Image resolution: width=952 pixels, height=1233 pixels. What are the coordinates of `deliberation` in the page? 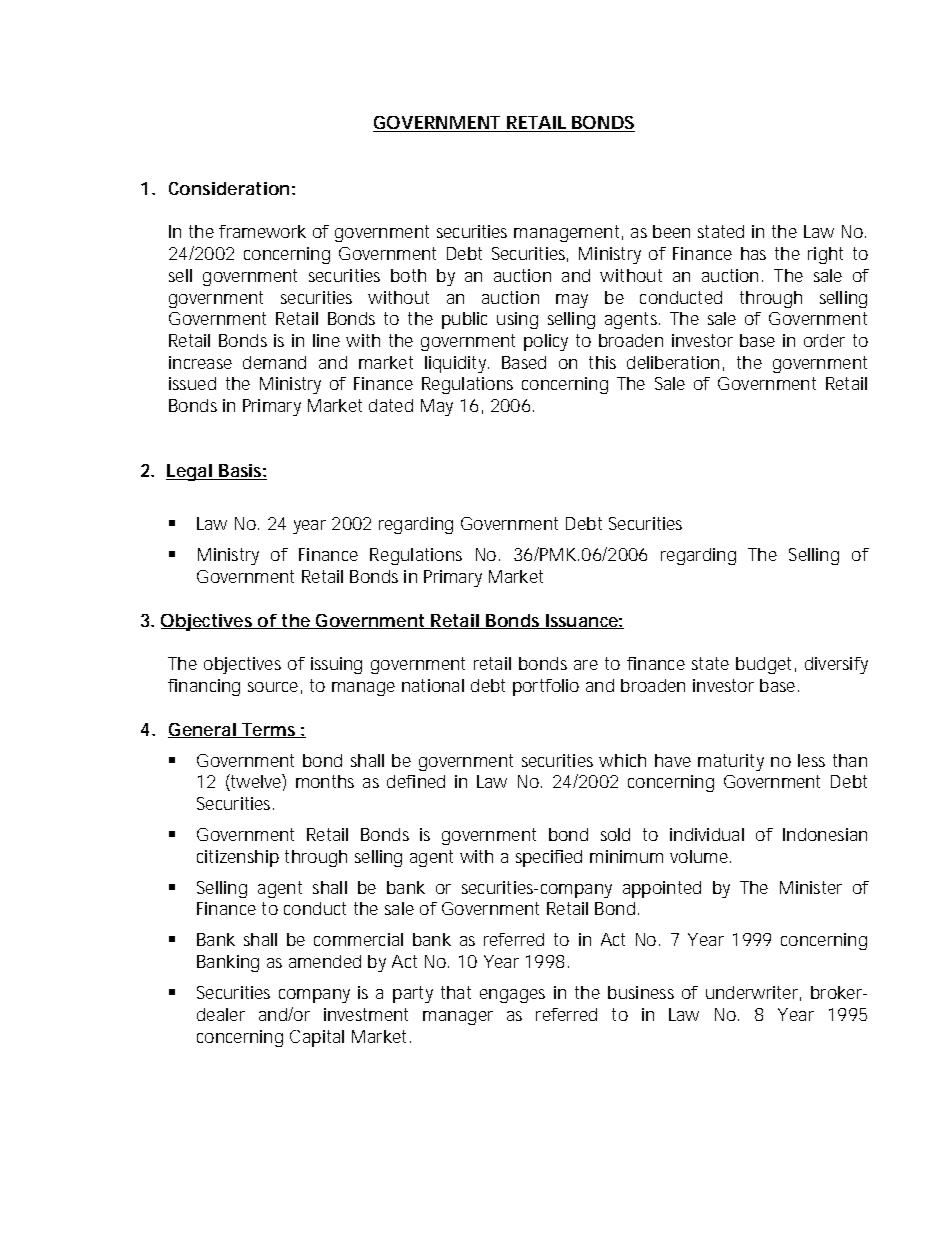 It's located at (673, 362).
